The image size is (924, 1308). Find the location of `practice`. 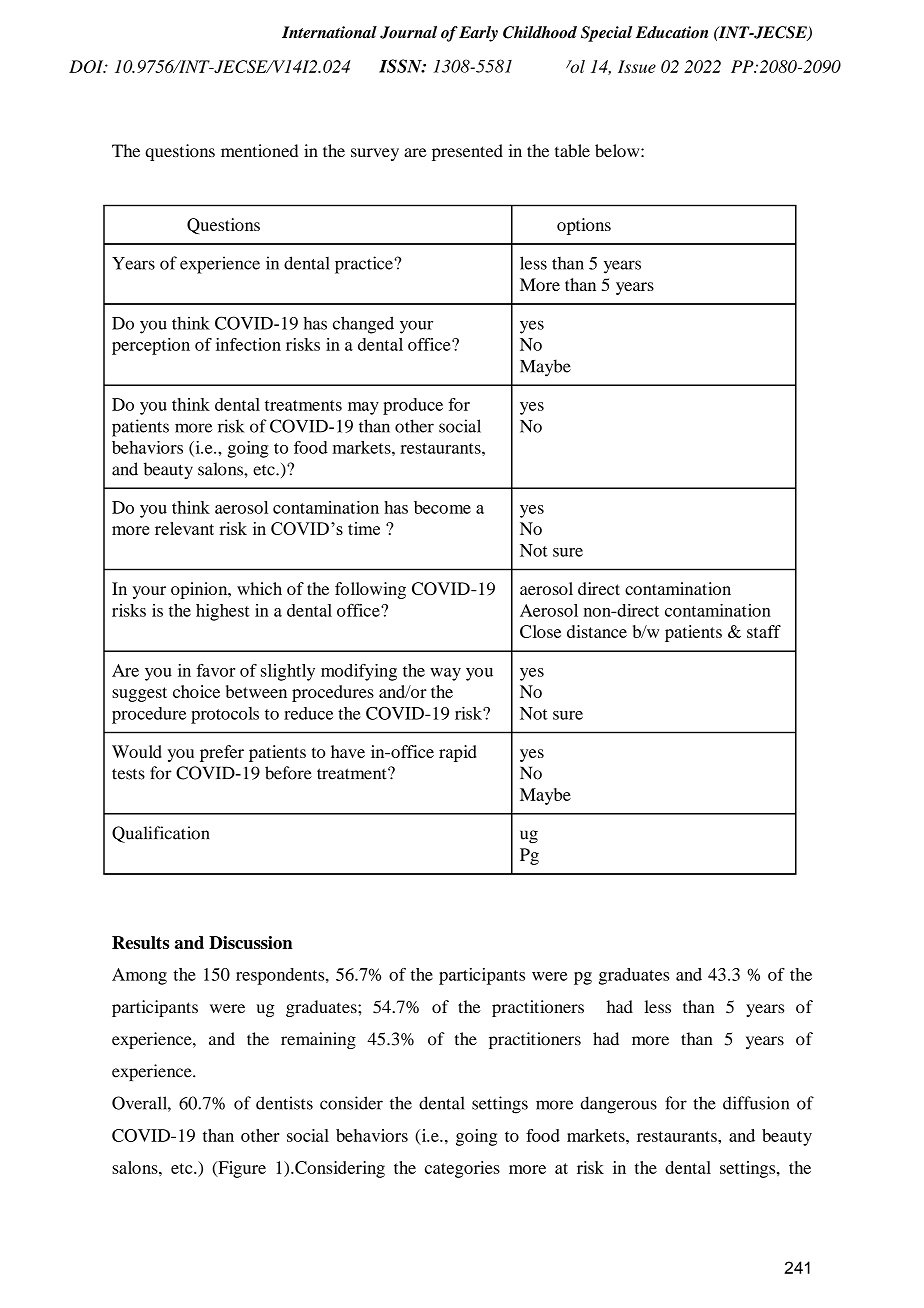

practice is located at coordinates (365, 265).
